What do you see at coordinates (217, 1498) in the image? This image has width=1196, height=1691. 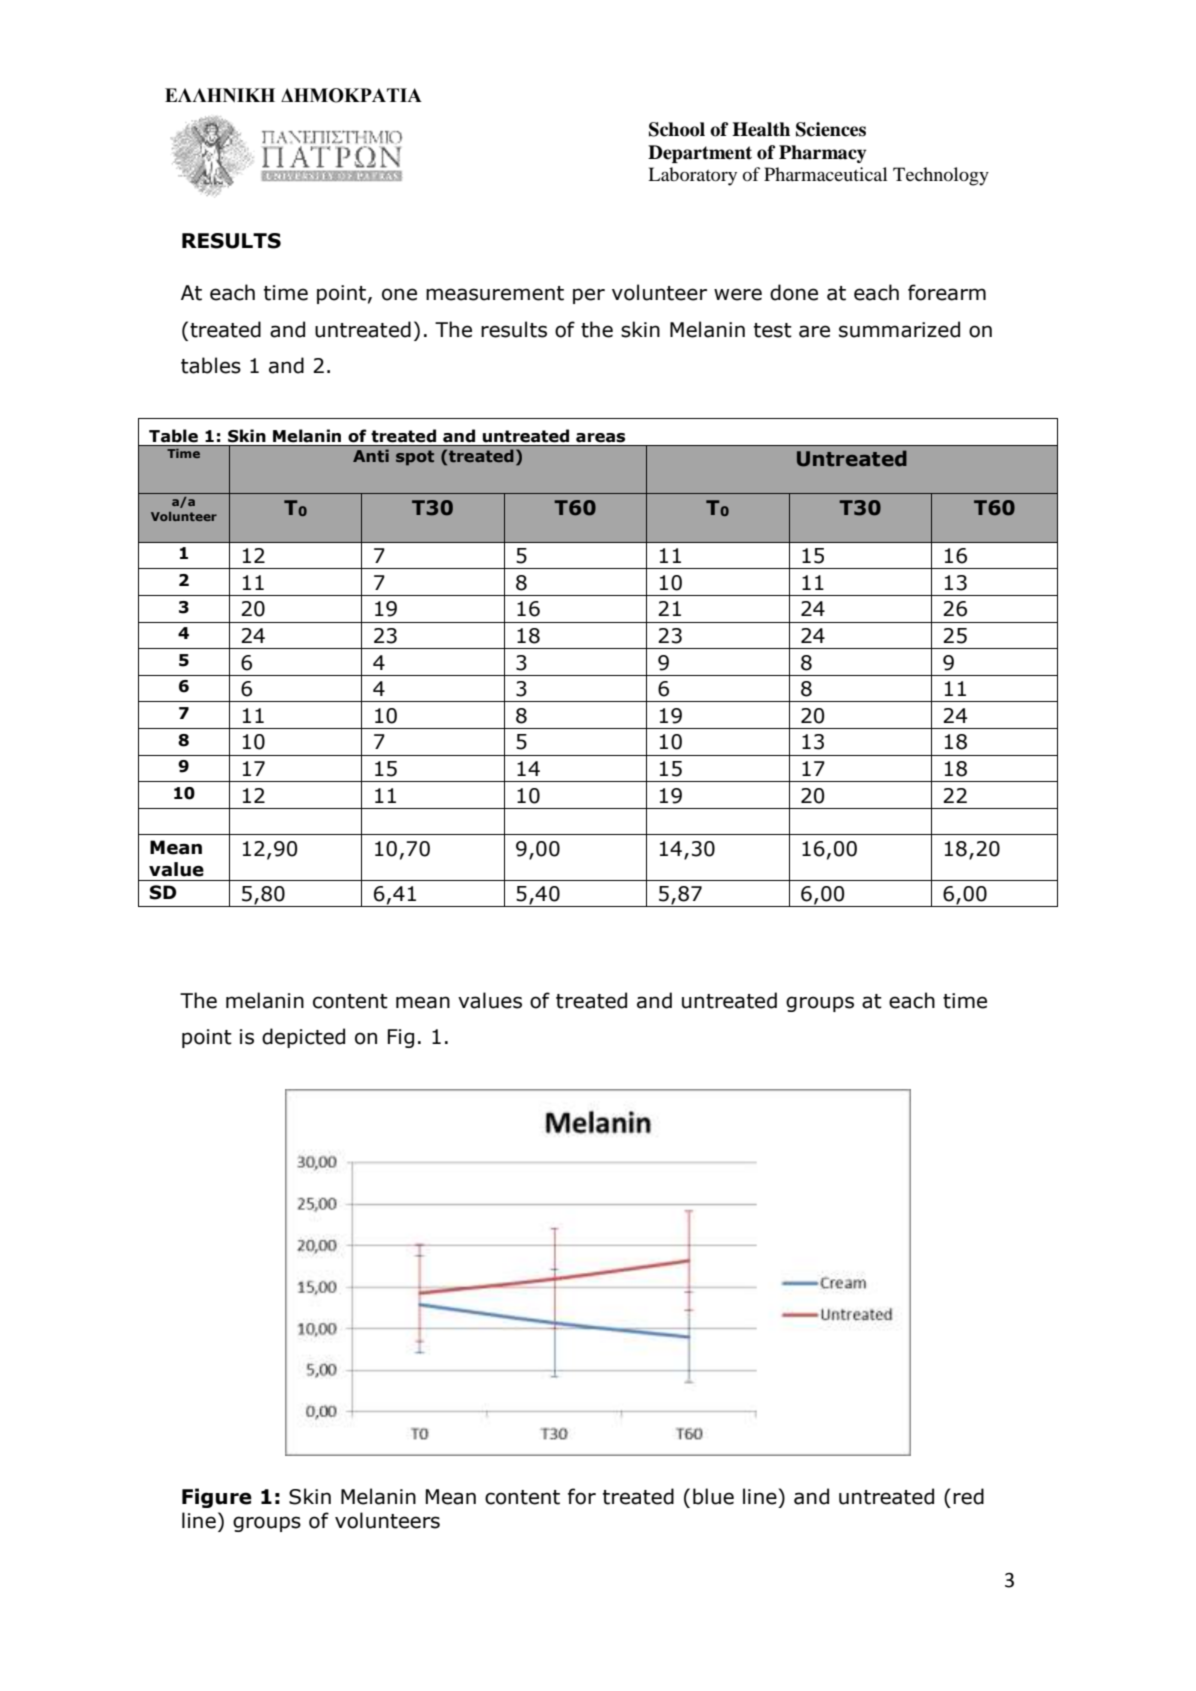 I see `Figure` at bounding box center [217, 1498].
